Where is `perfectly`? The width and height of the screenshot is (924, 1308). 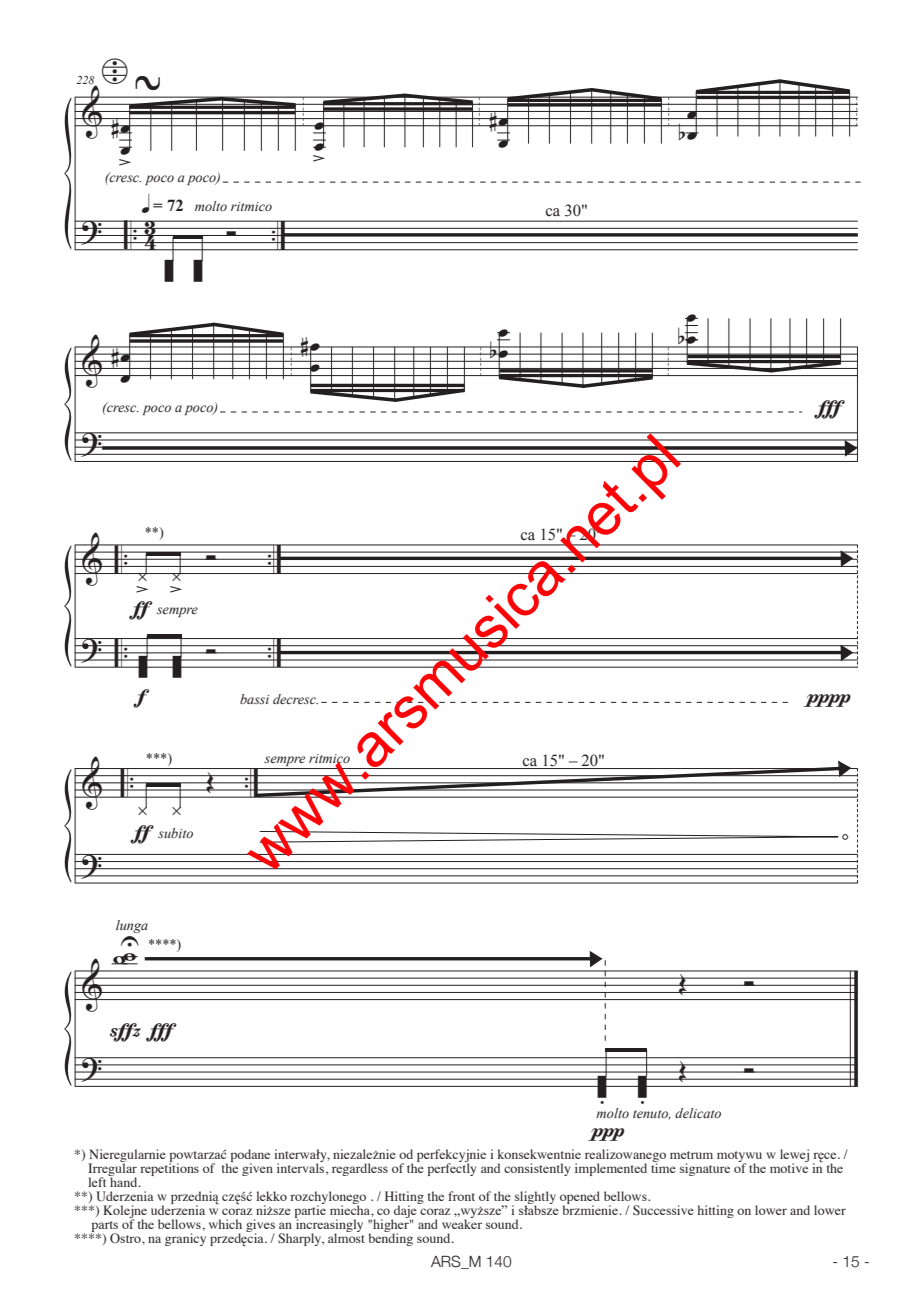 perfectly is located at coordinates (452, 1168).
